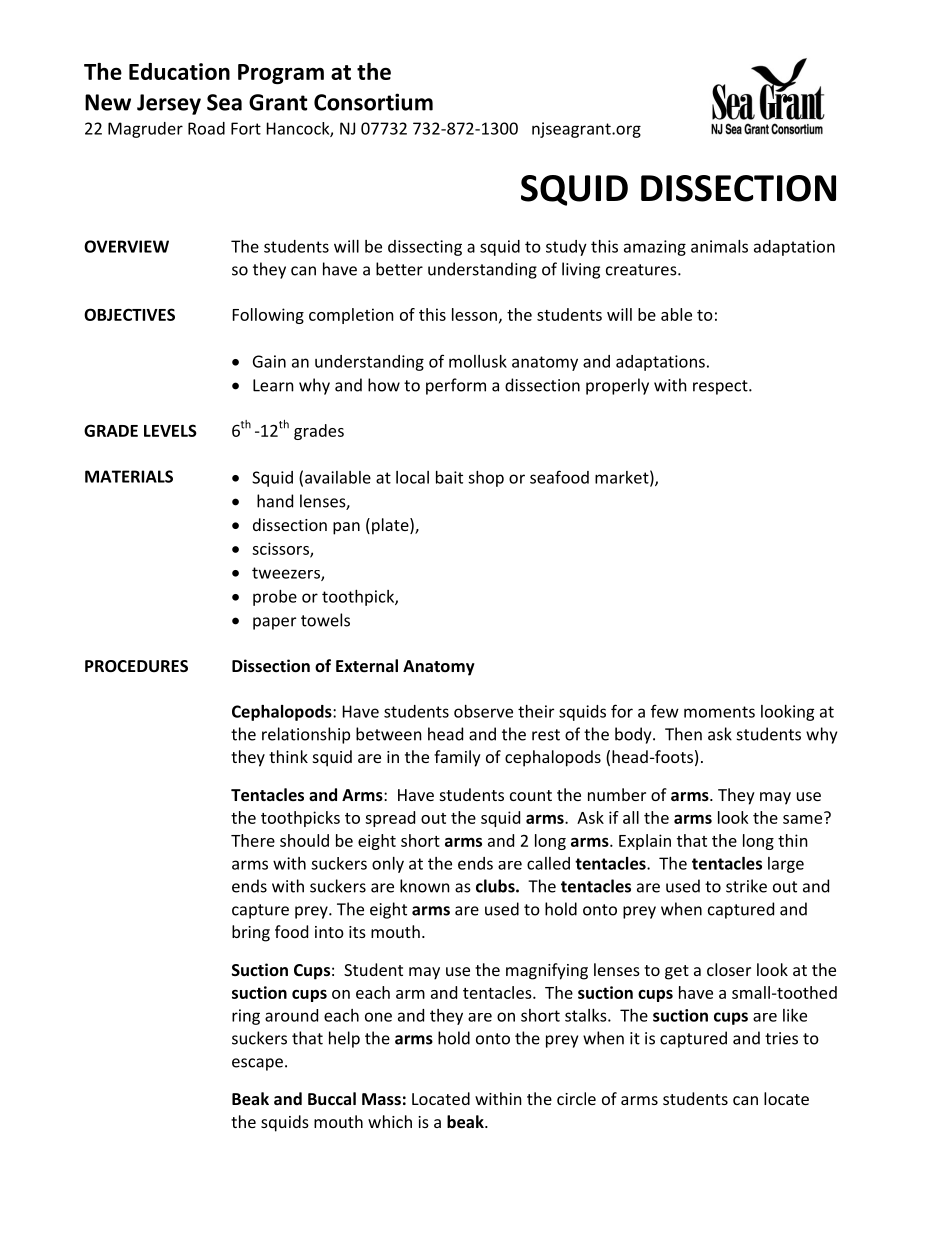 The width and height of the screenshot is (952, 1233). I want to click on strike, so click(746, 886).
